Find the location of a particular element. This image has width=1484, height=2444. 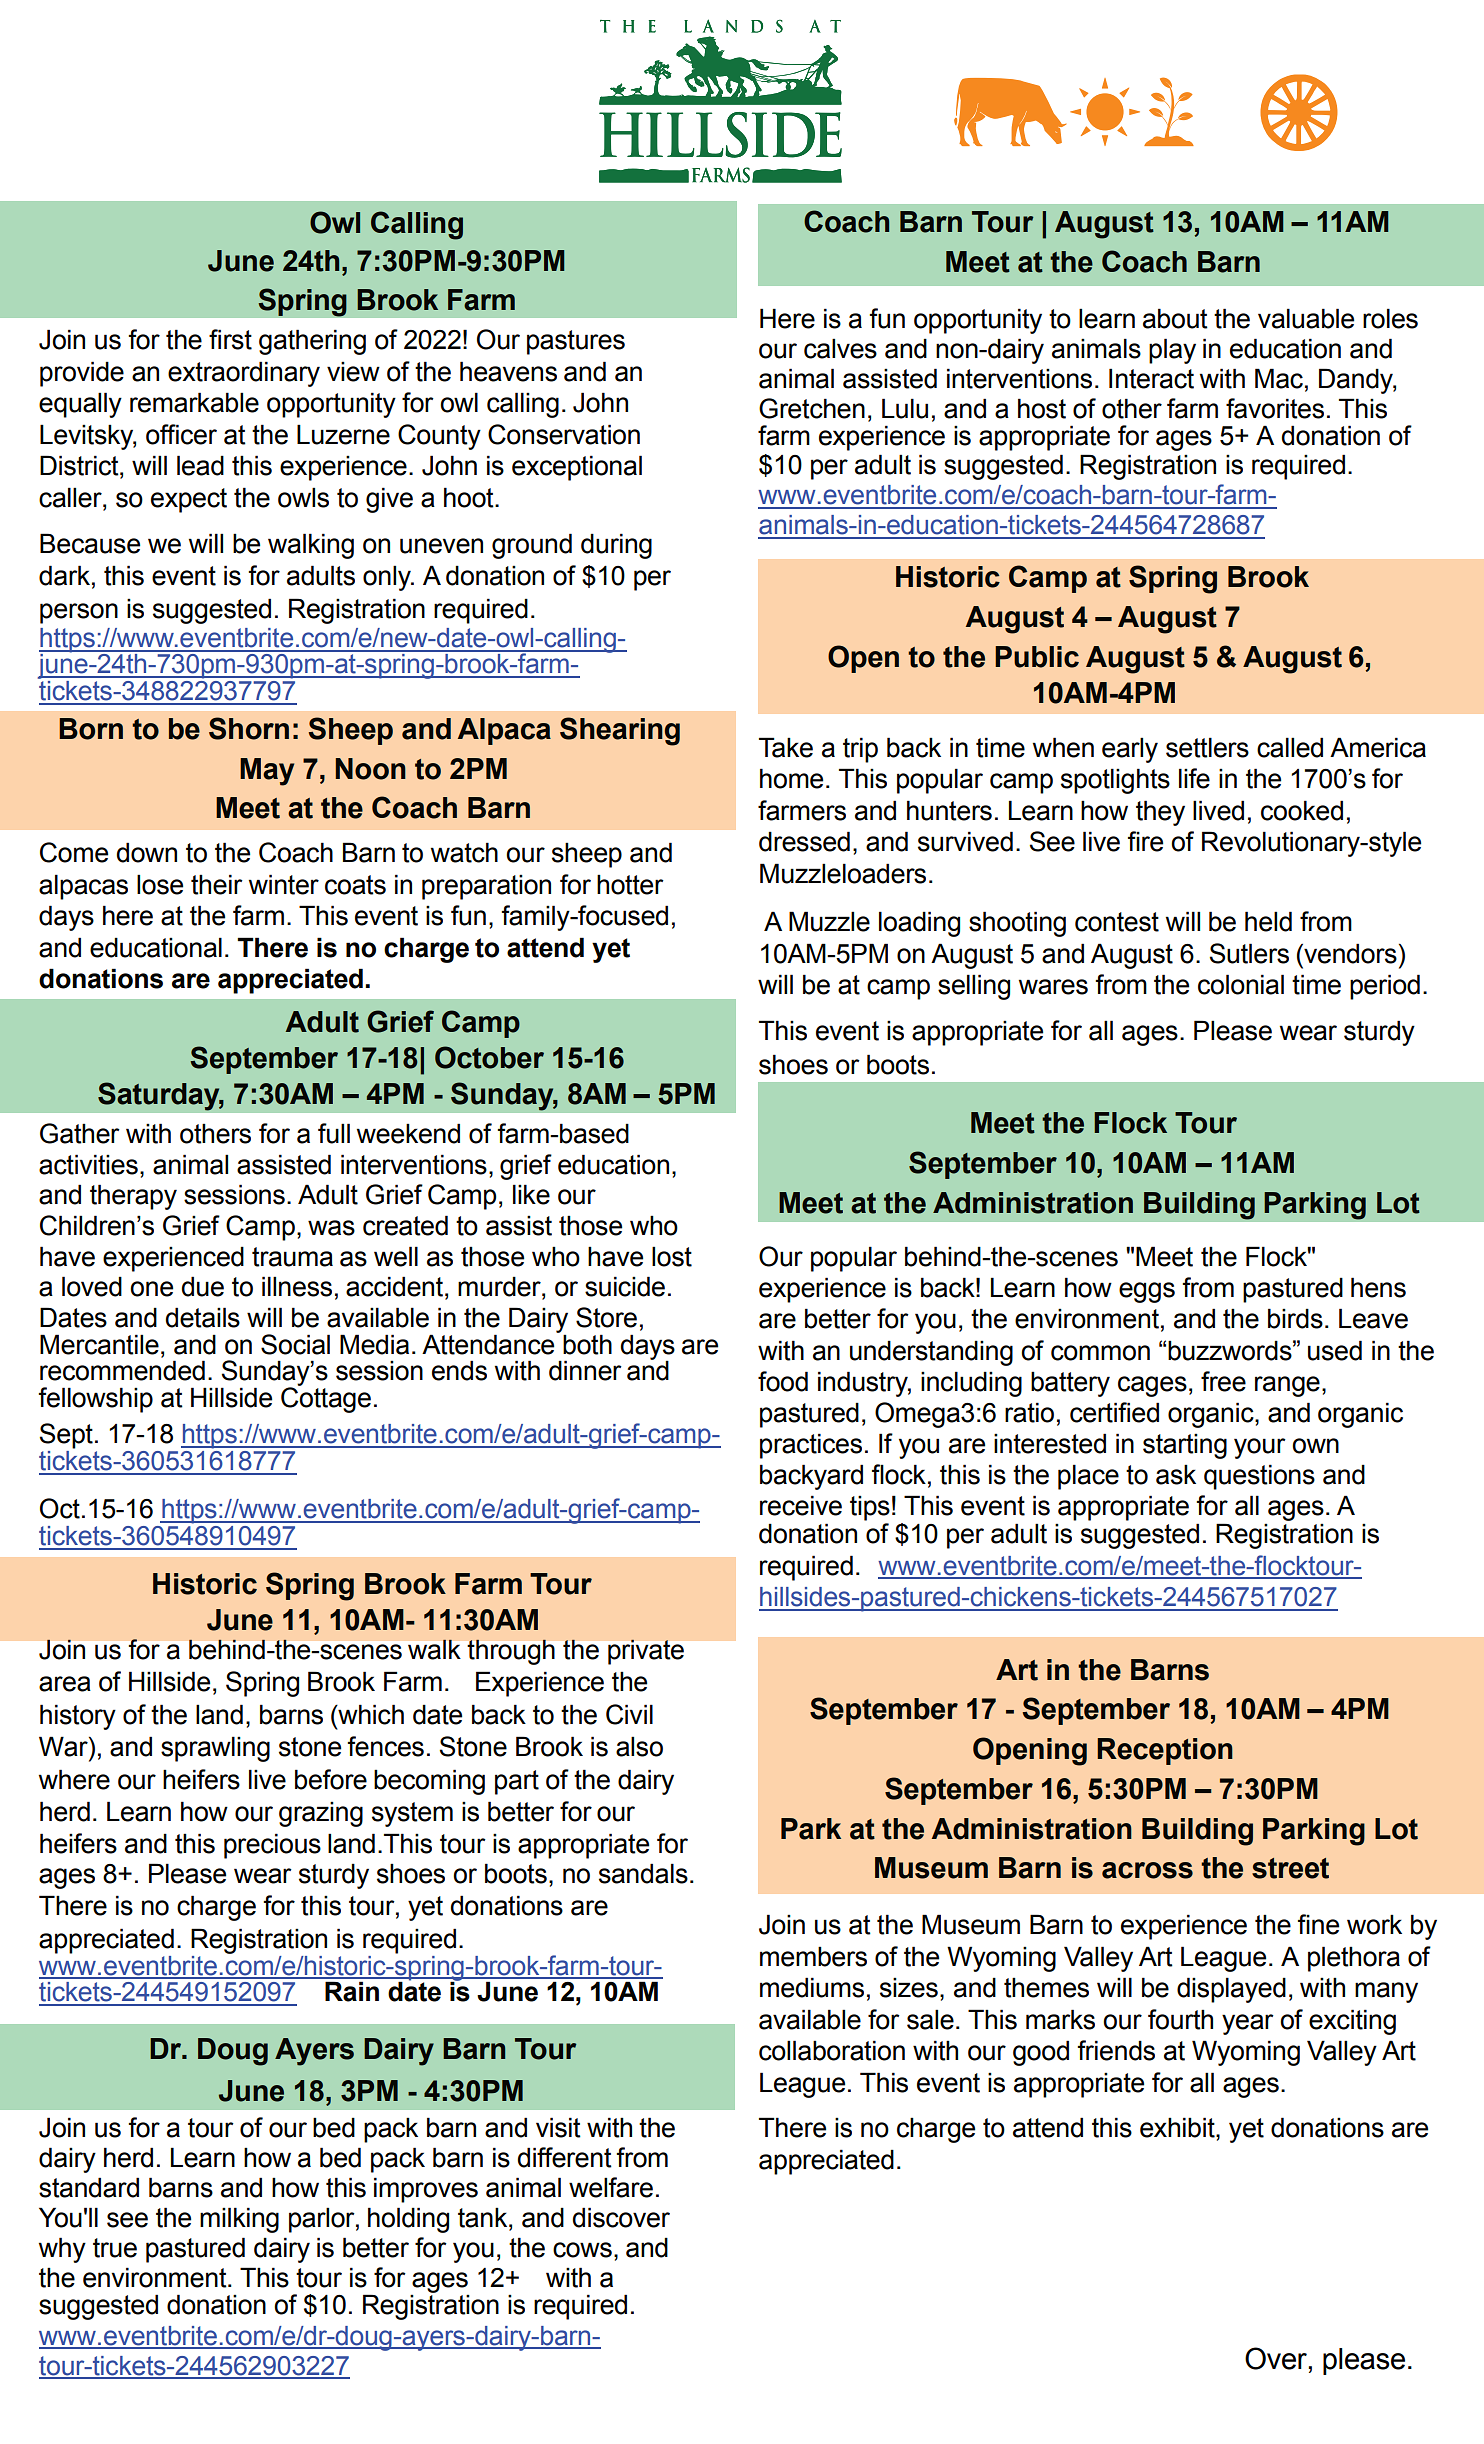

Mac is located at coordinates (1279, 378).
